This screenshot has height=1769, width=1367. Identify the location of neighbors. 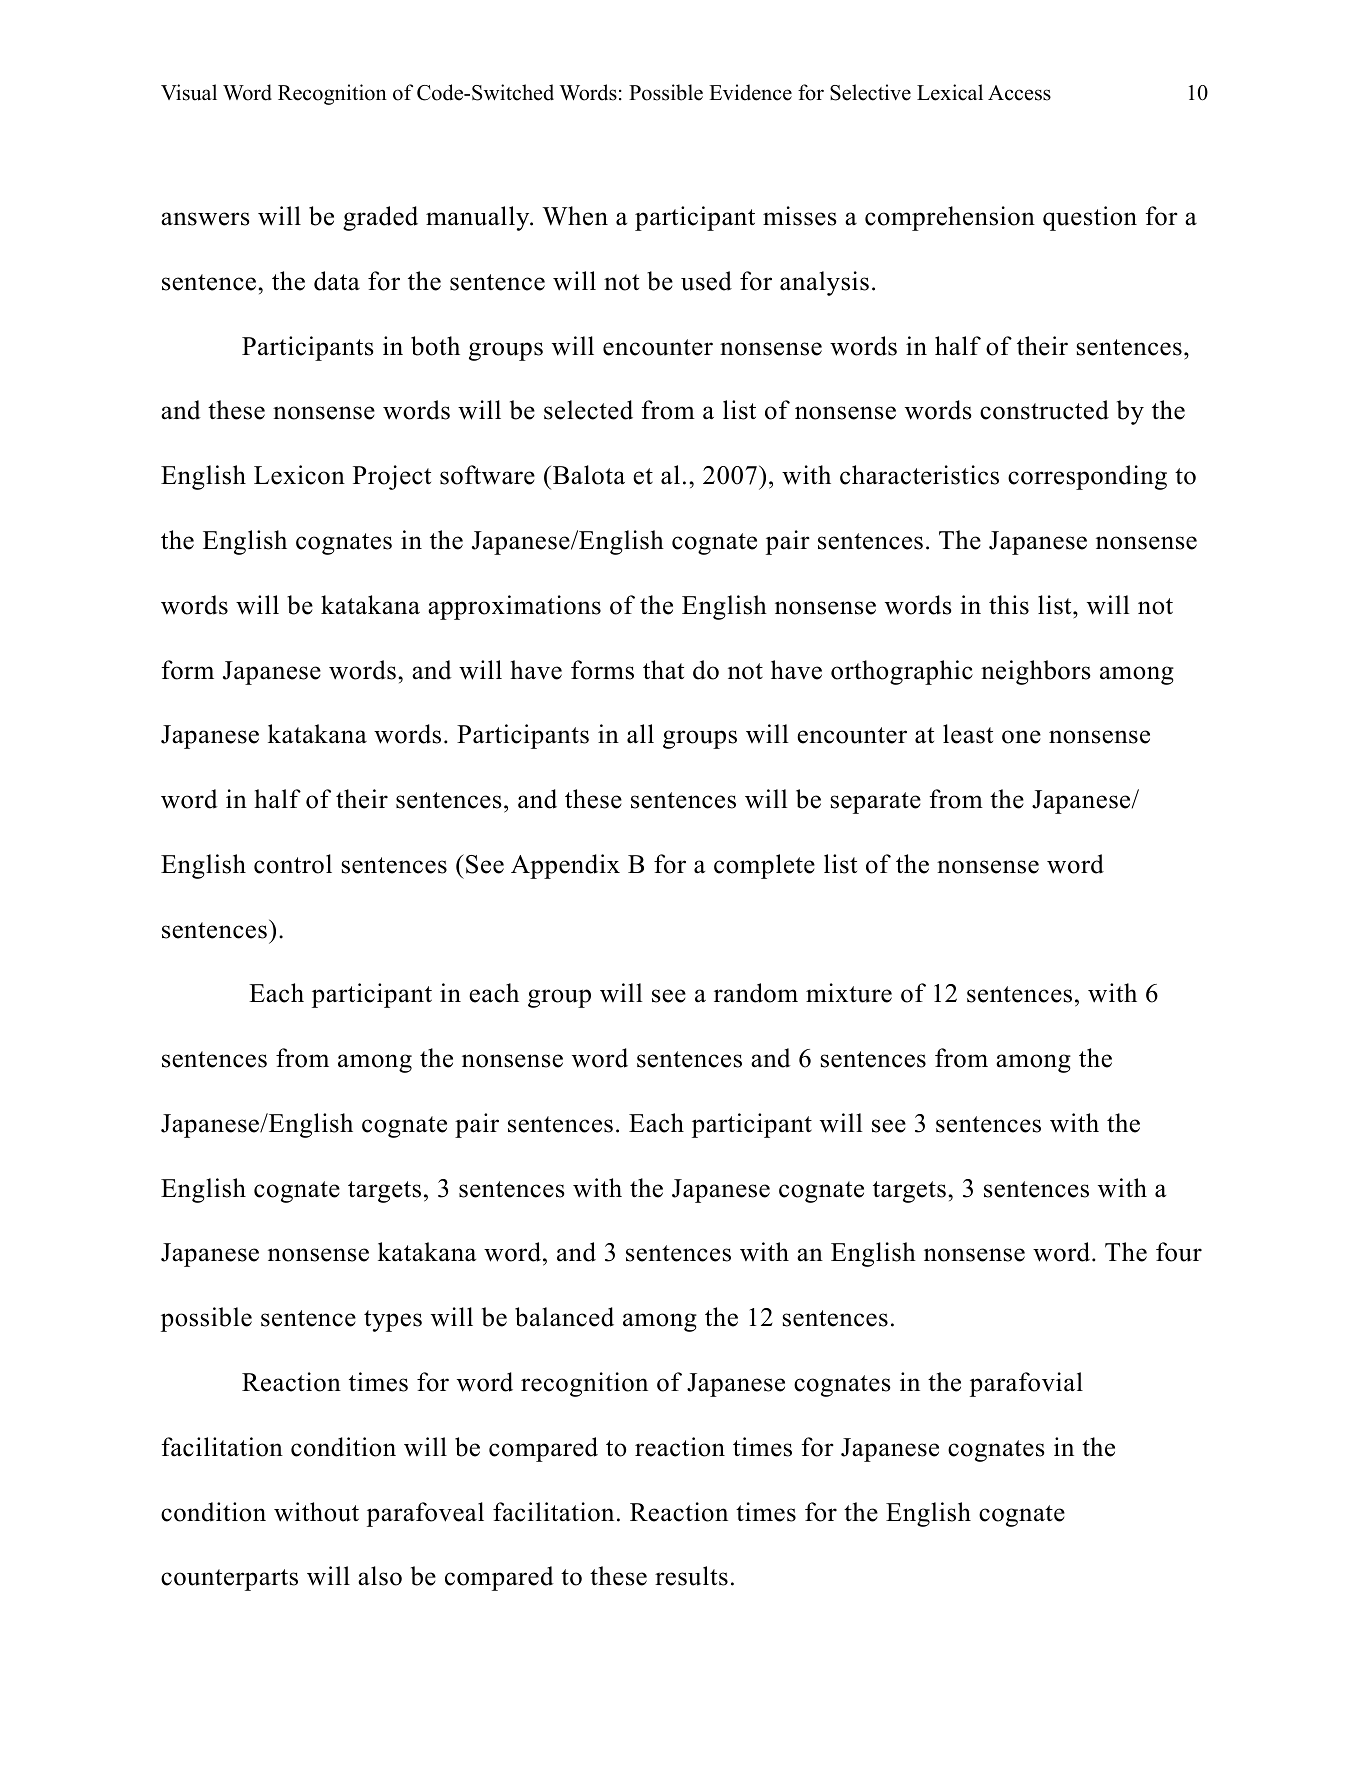
(1036, 672).
